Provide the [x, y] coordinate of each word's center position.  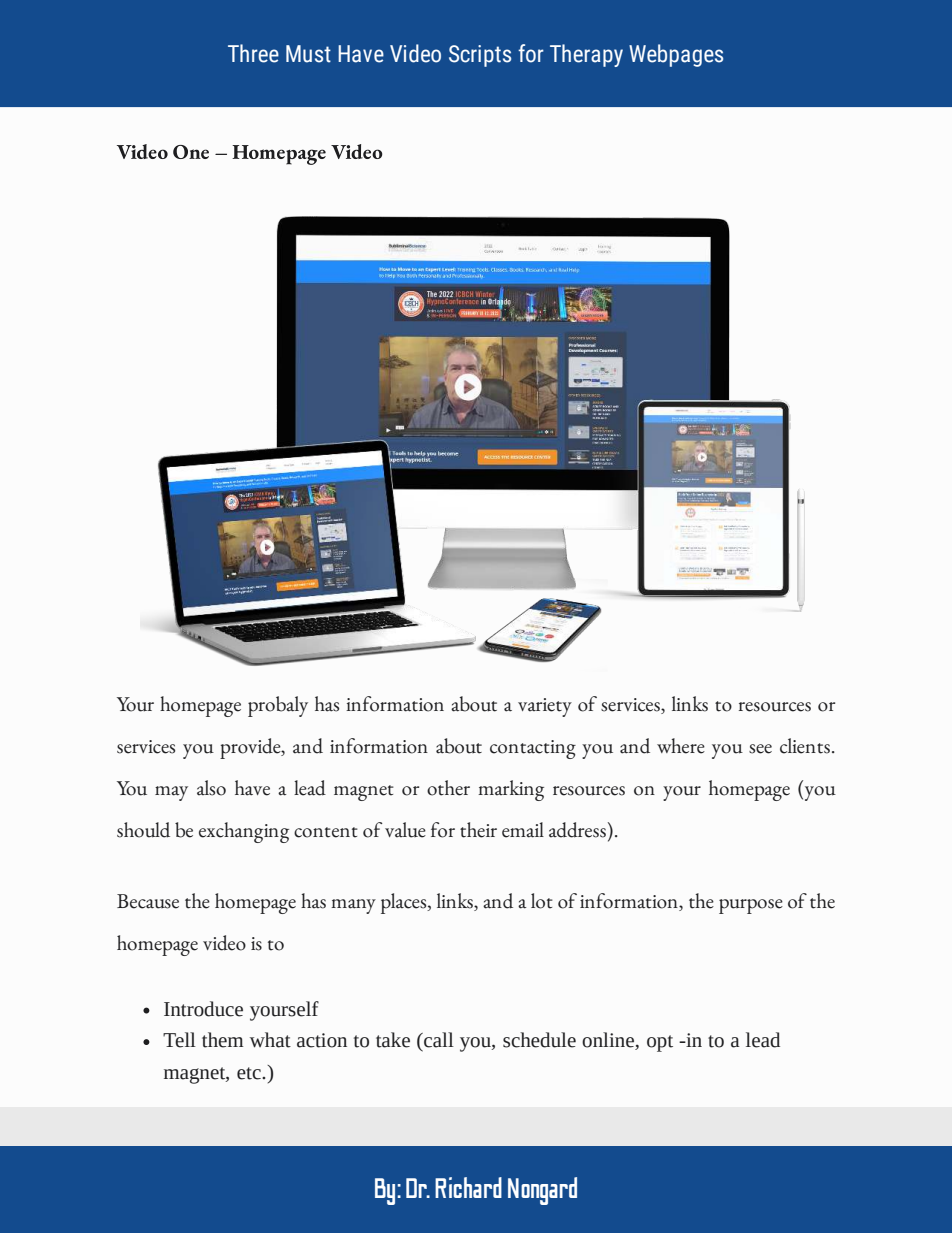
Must [308, 54]
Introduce [203, 1009]
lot [542, 901]
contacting [533, 749]
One [191, 152]
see [760, 749]
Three [253, 53]
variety [545, 707]
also [211, 788]
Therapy [586, 55]
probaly [278, 706]
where [681, 746]
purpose [751, 906]
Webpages [676, 55]
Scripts [480, 56]
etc [250, 1073]
